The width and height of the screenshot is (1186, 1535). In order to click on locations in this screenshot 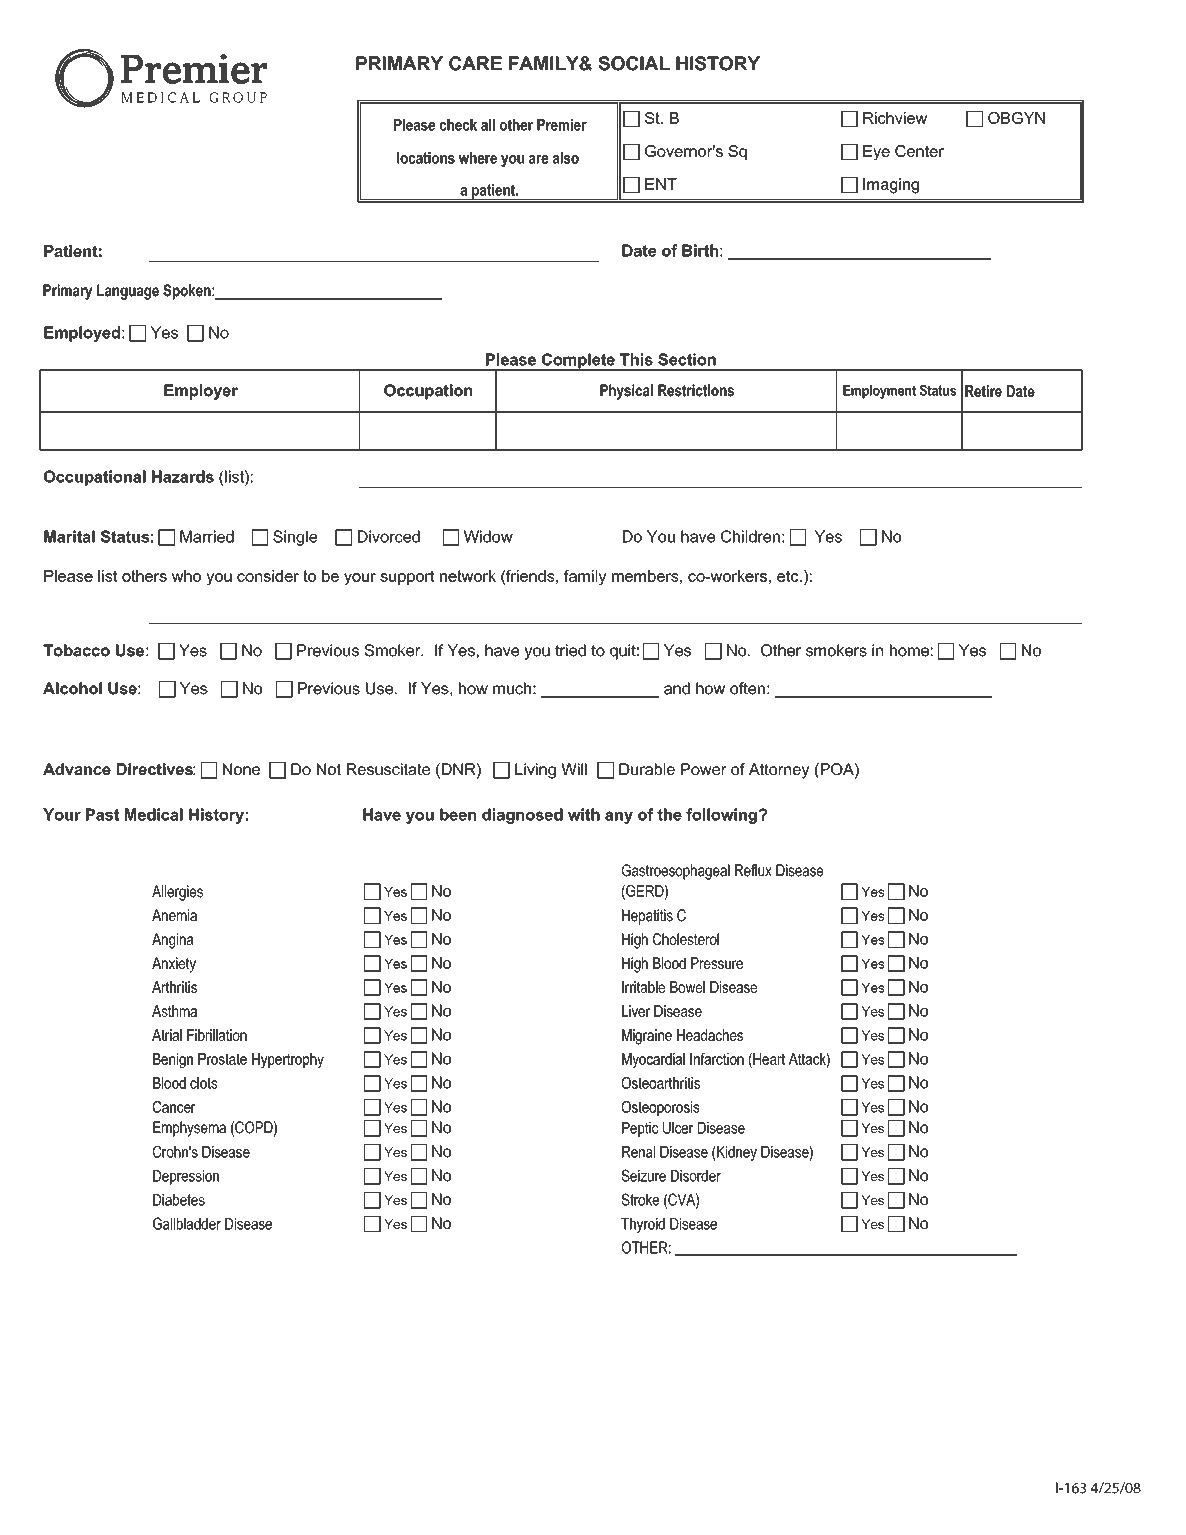, I will do `click(426, 158)`.
